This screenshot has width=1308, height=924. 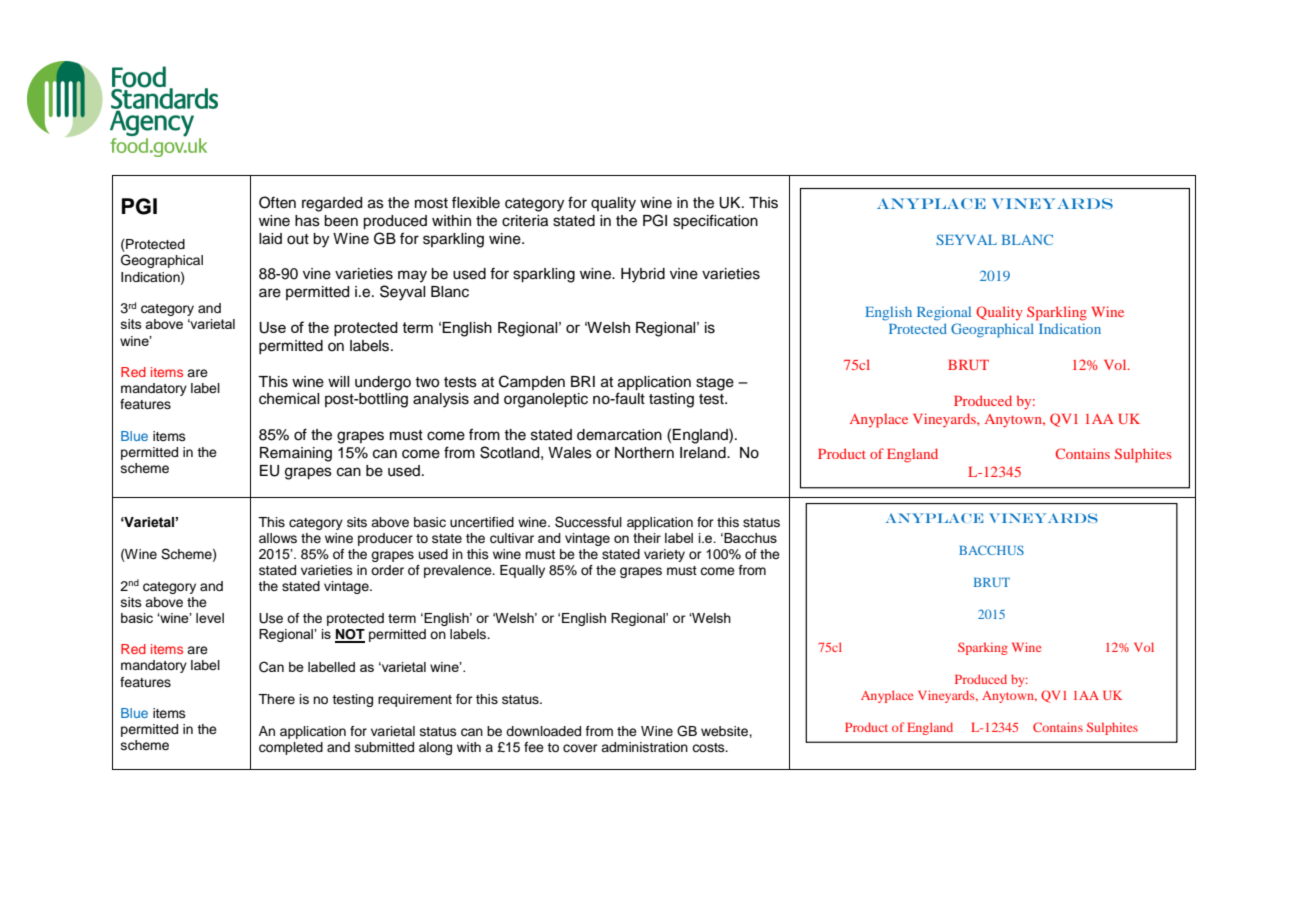 What do you see at coordinates (619, 435) in the screenshot?
I see `demarcation` at bounding box center [619, 435].
